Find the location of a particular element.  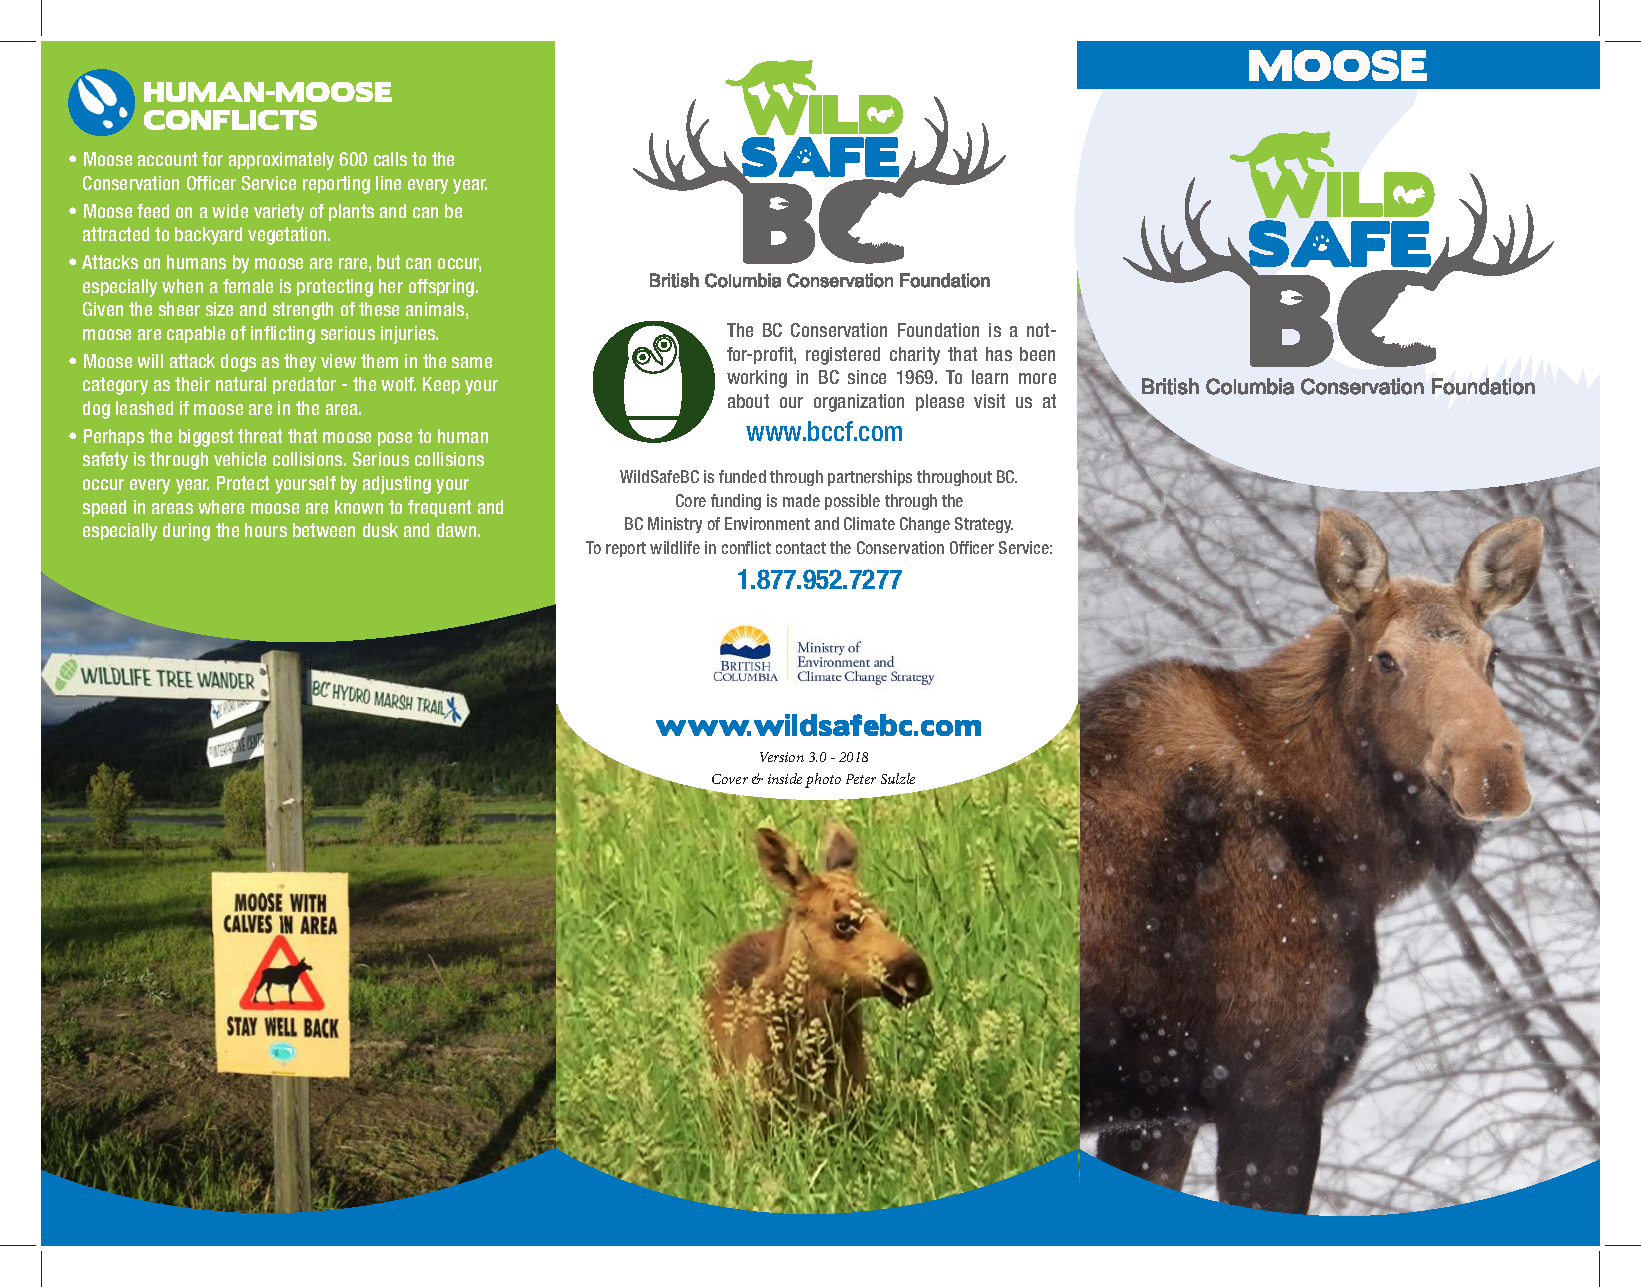

account is located at coordinates (167, 159).
